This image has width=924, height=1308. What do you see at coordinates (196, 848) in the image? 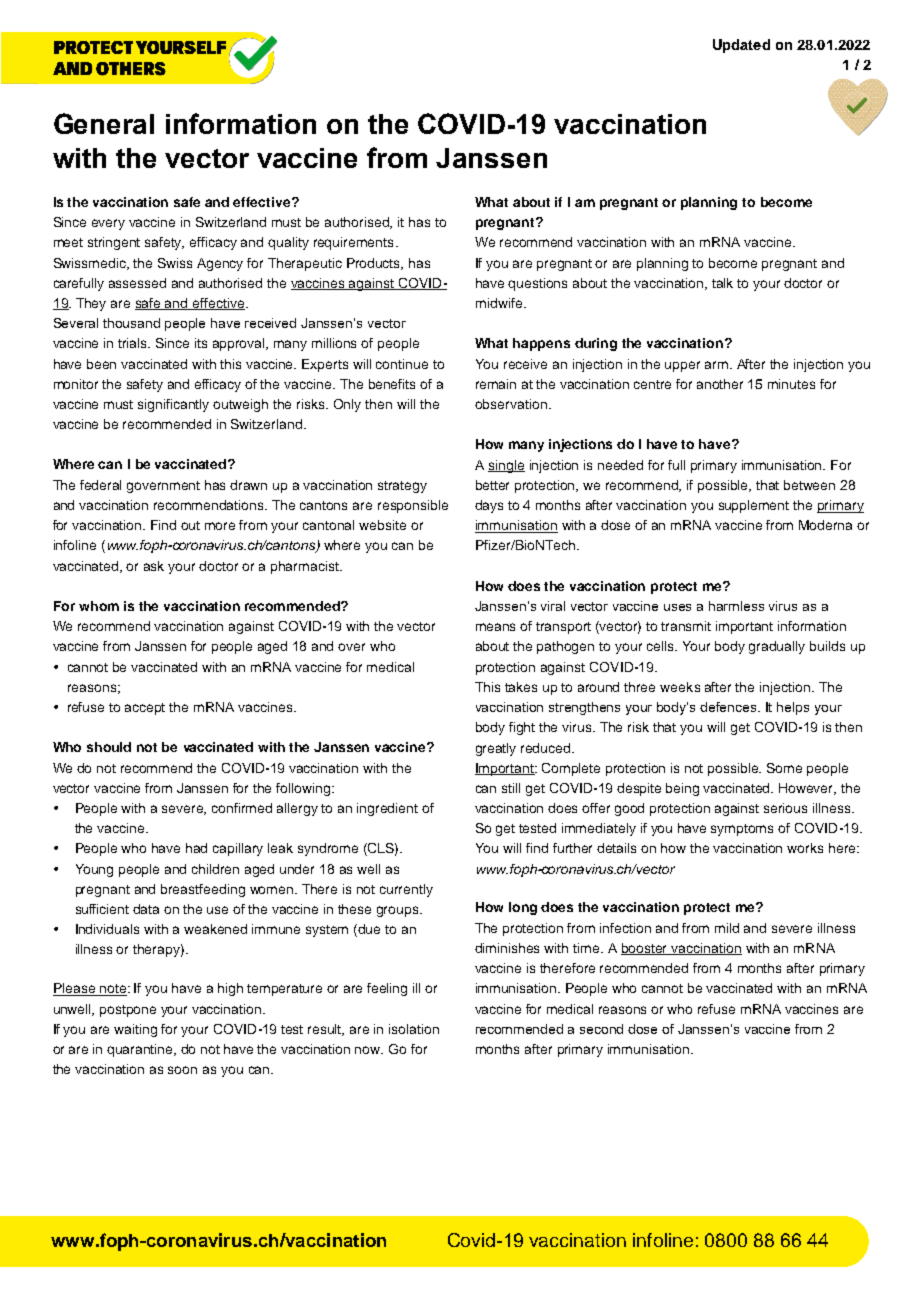
I see `had` at bounding box center [196, 848].
